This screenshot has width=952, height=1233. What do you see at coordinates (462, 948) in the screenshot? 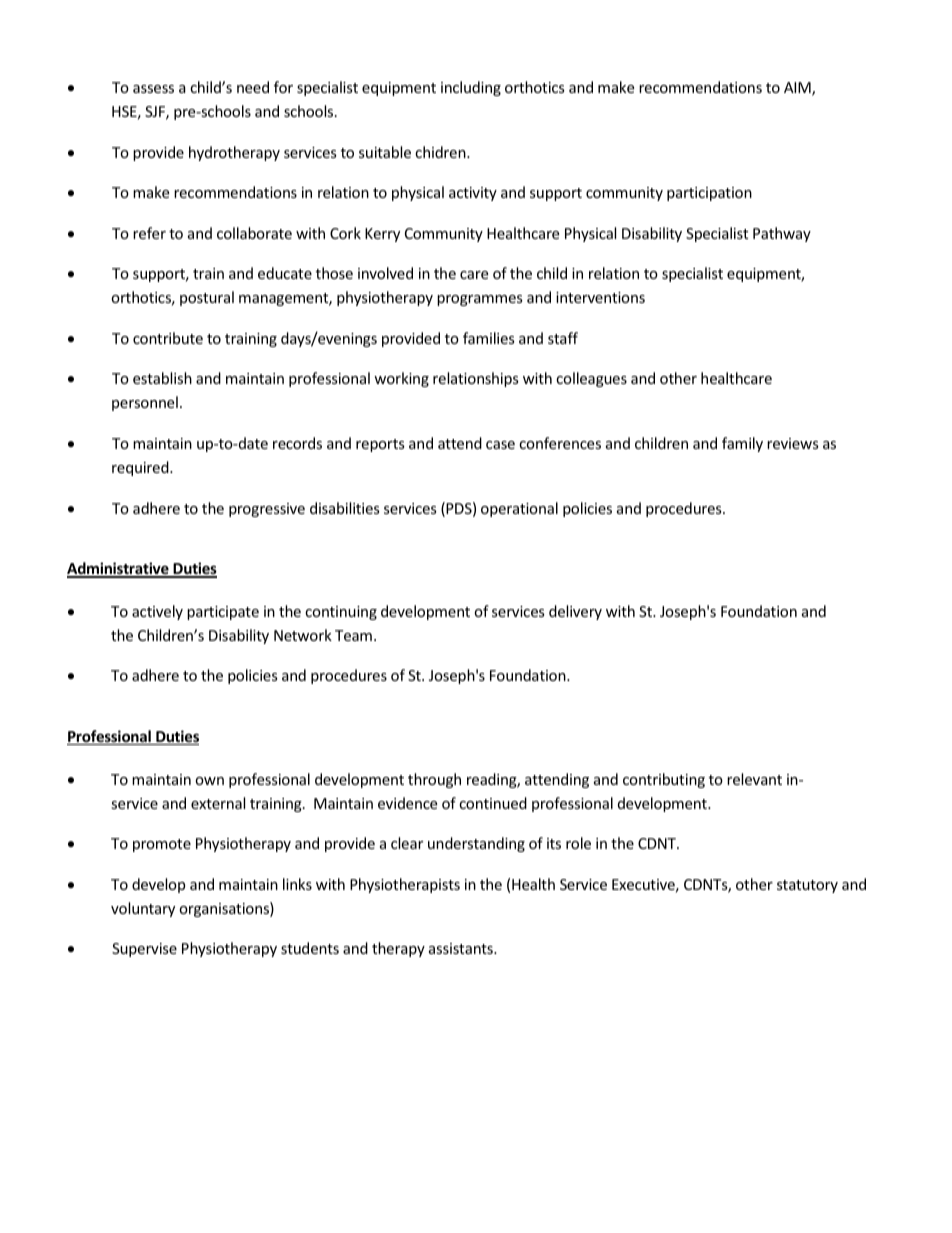
I see `assistants` at bounding box center [462, 948].
